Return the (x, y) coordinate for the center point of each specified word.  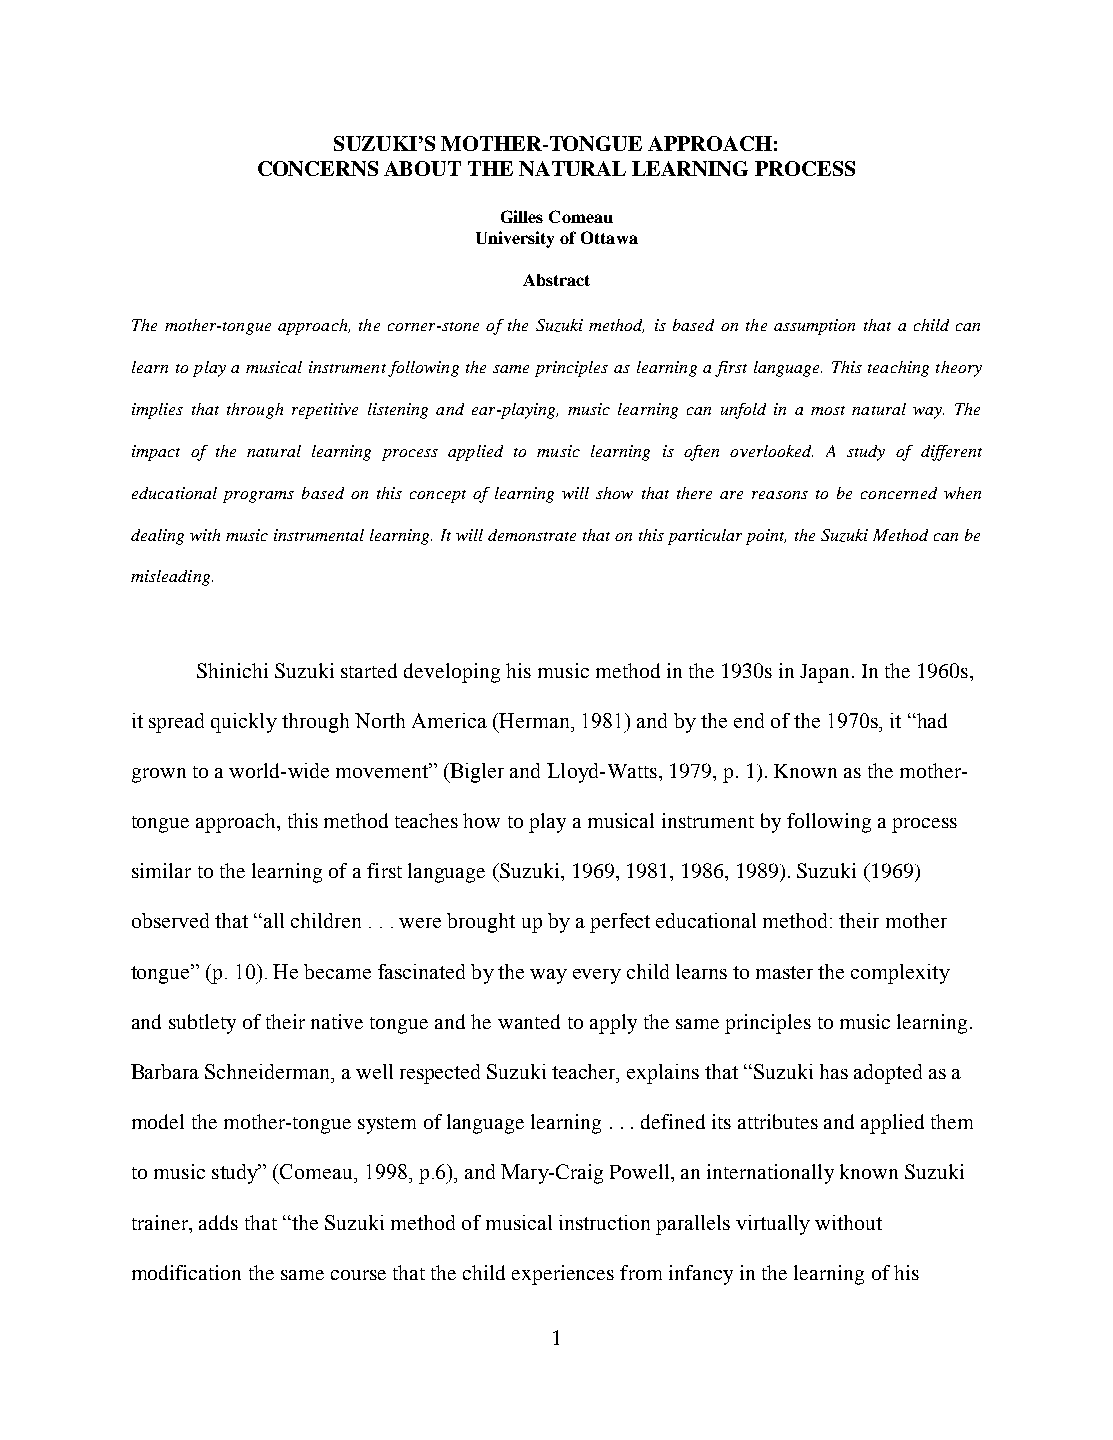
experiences (563, 1275)
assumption (814, 327)
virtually (773, 1225)
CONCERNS (318, 168)
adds (218, 1222)
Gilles (522, 216)
